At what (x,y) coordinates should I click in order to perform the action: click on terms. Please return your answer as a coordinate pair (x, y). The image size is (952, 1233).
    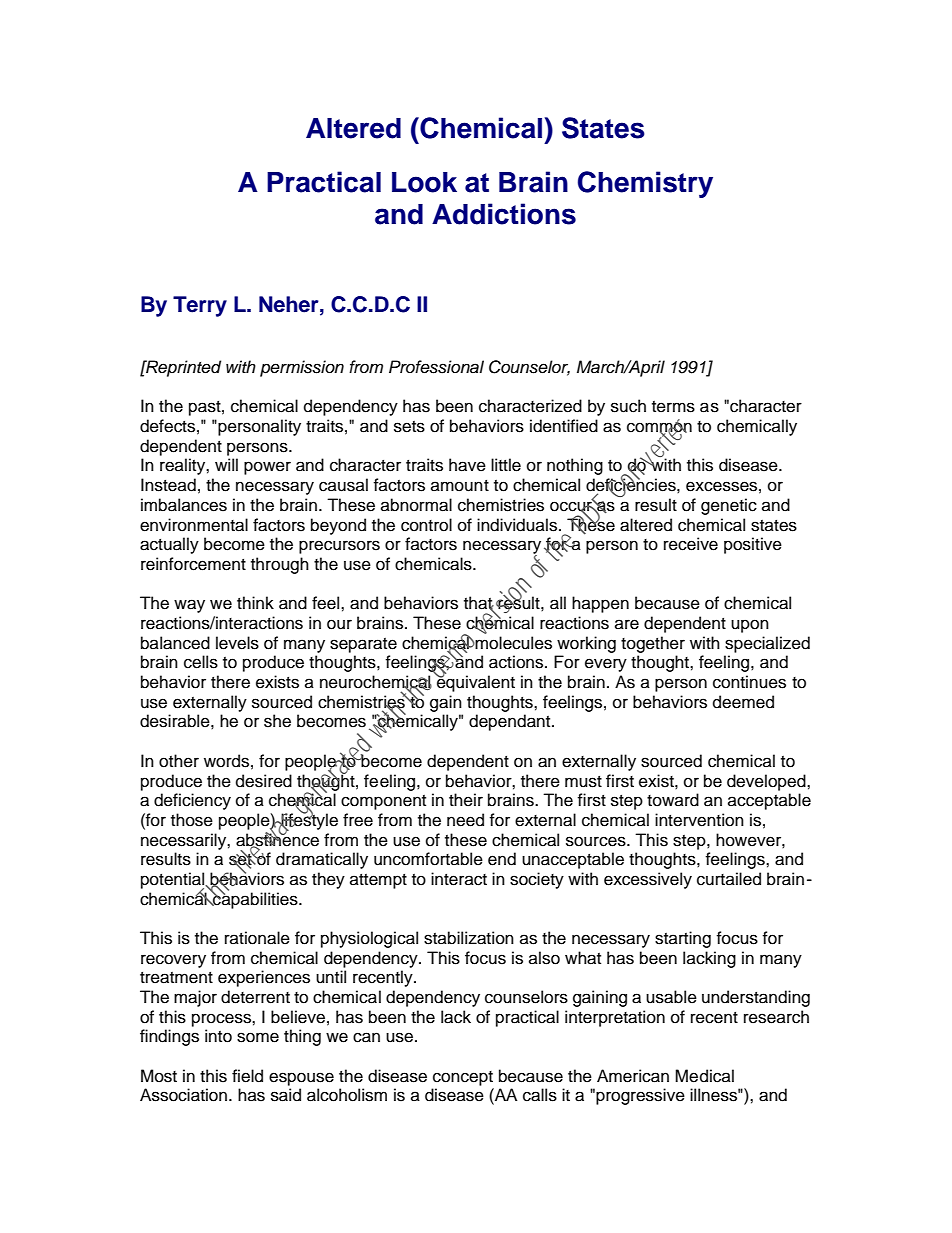
    Looking at the image, I should click on (673, 407).
